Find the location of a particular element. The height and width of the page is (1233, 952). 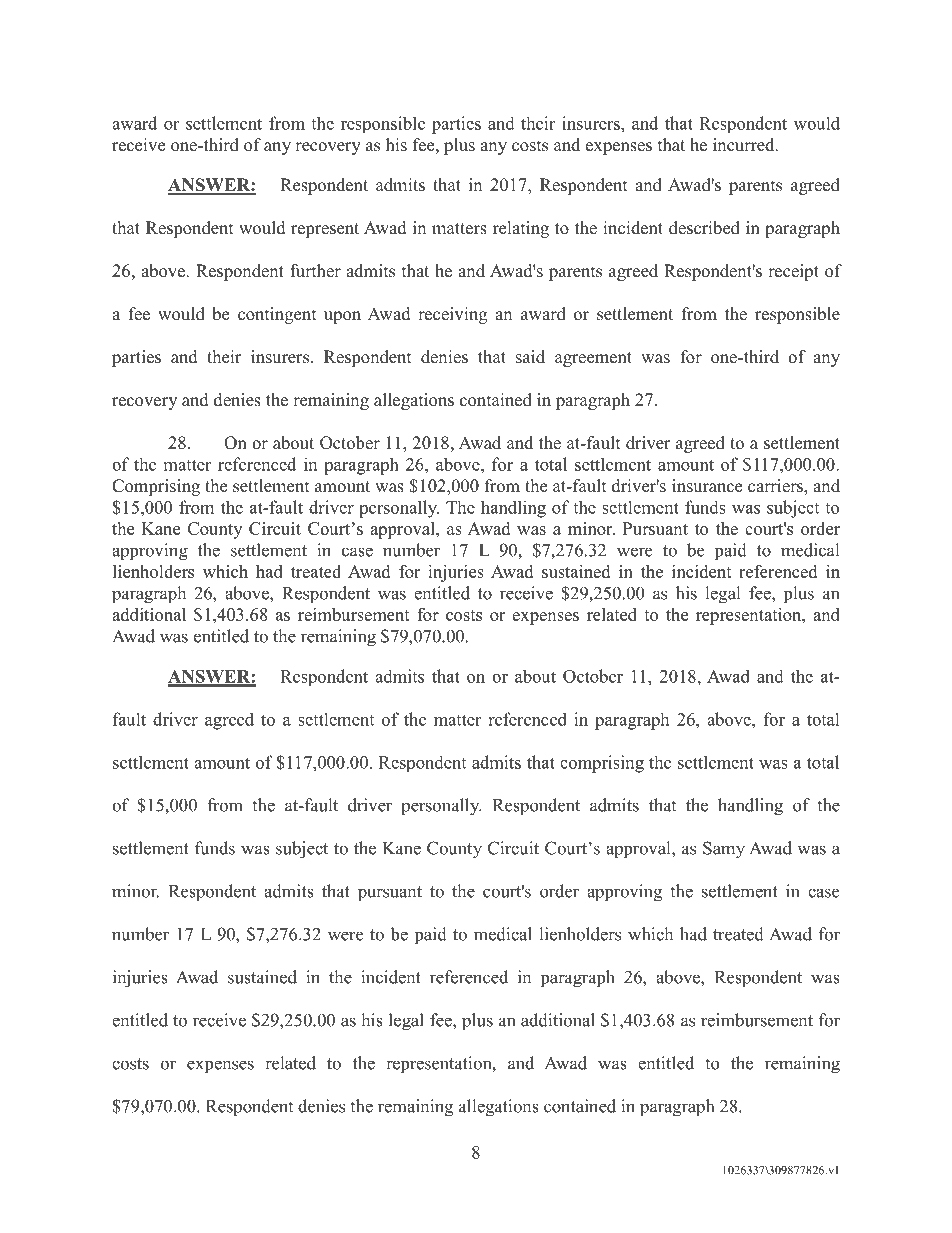

receipt is located at coordinates (793, 272).
